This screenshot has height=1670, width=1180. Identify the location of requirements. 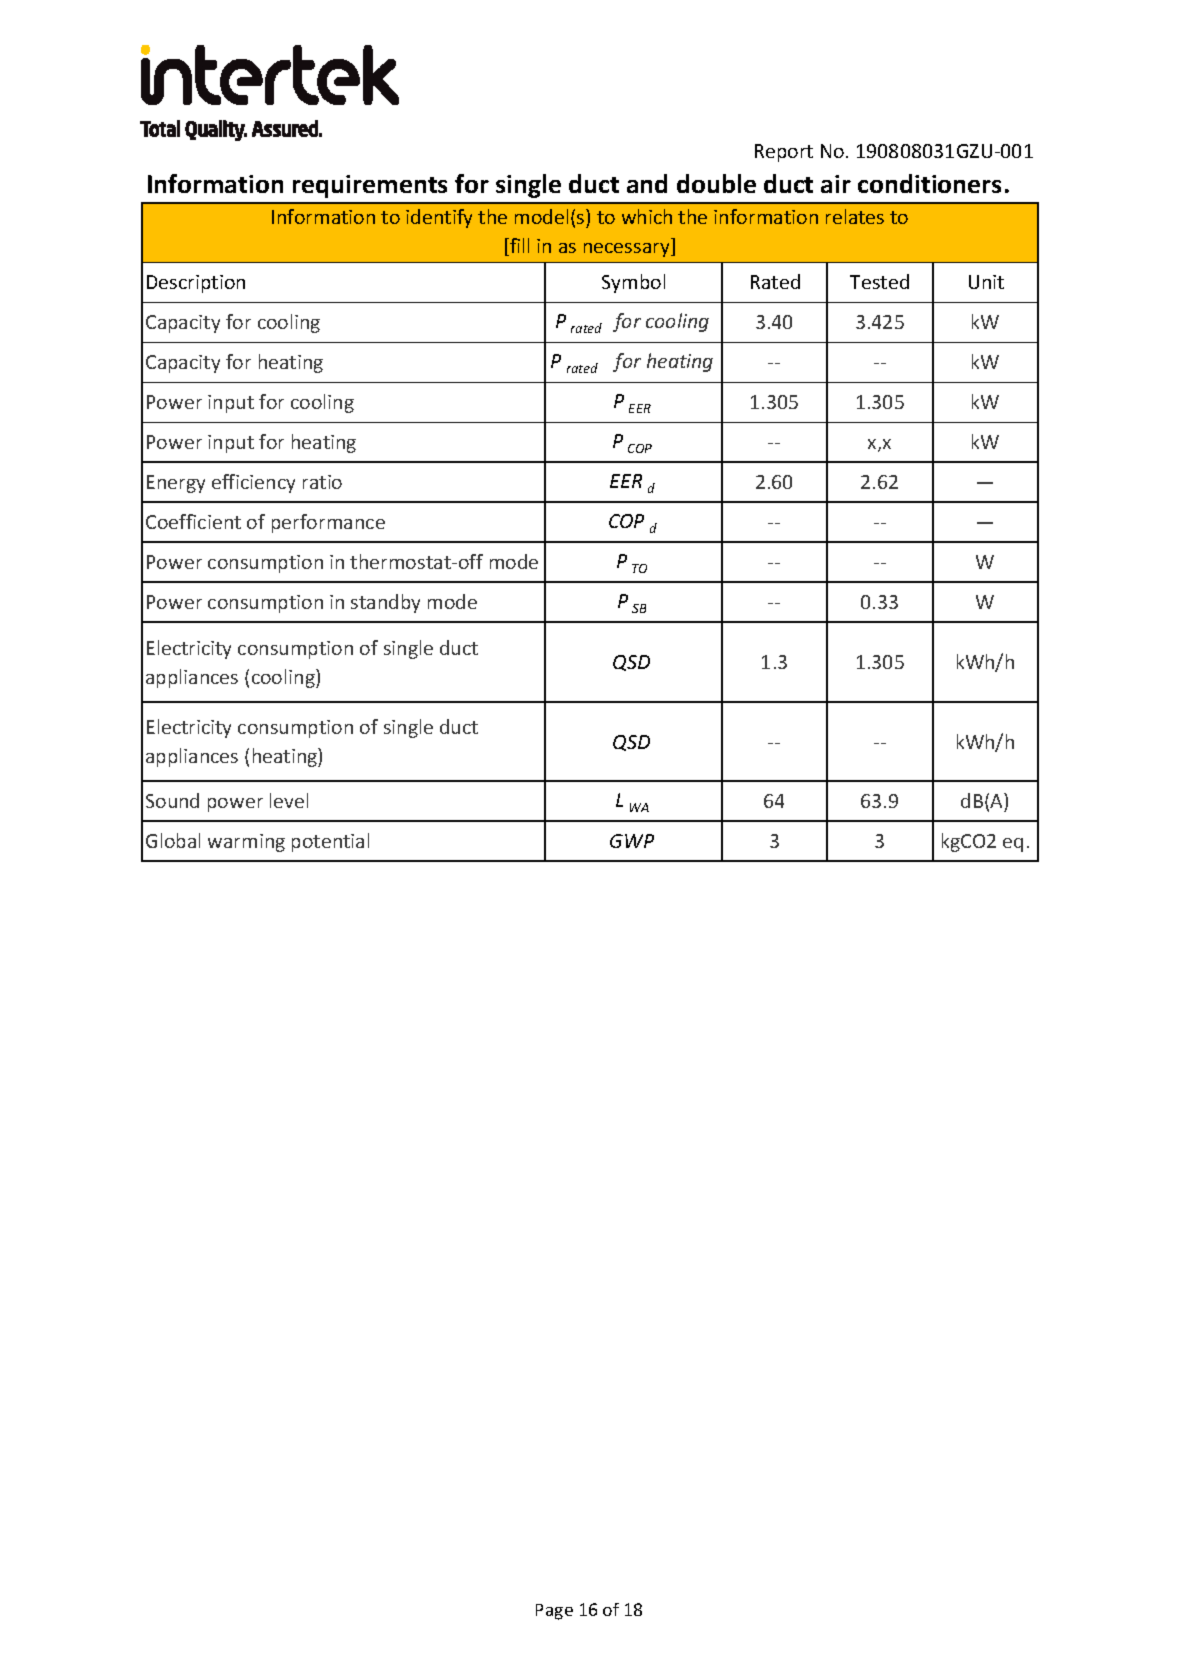
(370, 186).
